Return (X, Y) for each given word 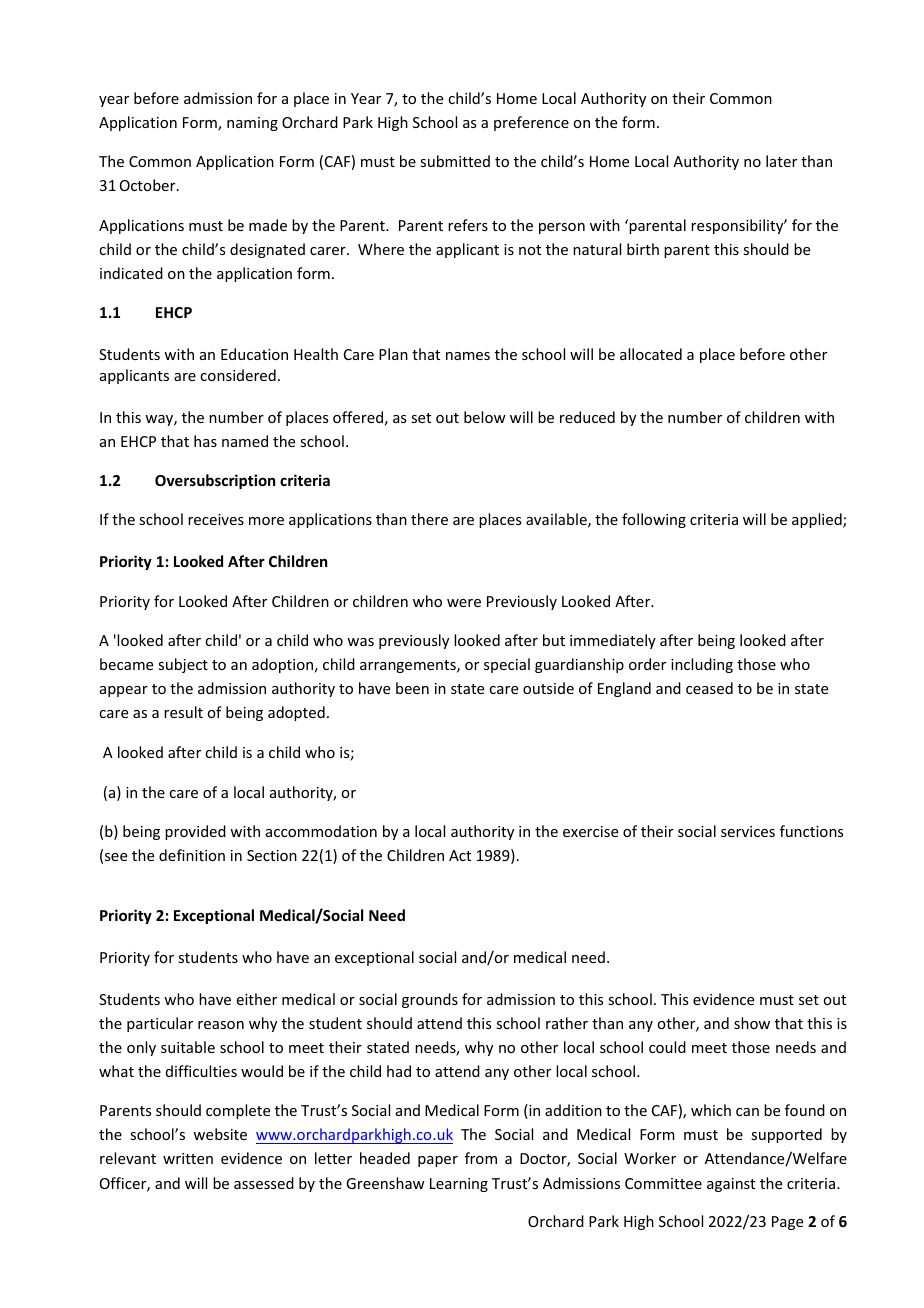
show (752, 1023)
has (205, 441)
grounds (430, 1000)
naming (252, 124)
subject (183, 665)
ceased (709, 688)
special (507, 665)
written (188, 1158)
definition (192, 855)
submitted (455, 161)
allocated (651, 354)
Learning (459, 1185)
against (731, 1185)
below (485, 417)
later (781, 161)
